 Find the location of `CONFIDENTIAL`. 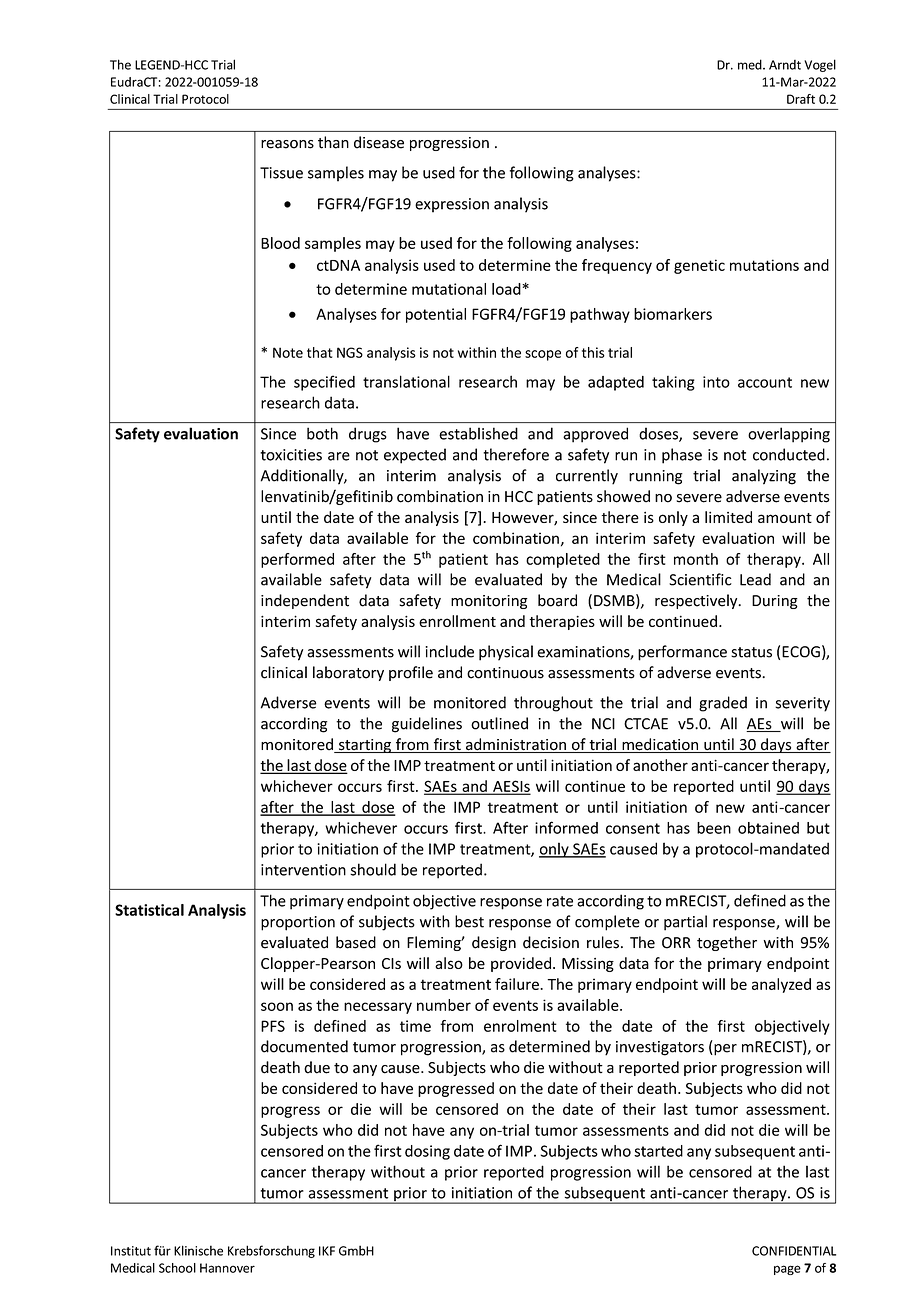

CONFIDENTIAL is located at coordinates (794, 1251).
